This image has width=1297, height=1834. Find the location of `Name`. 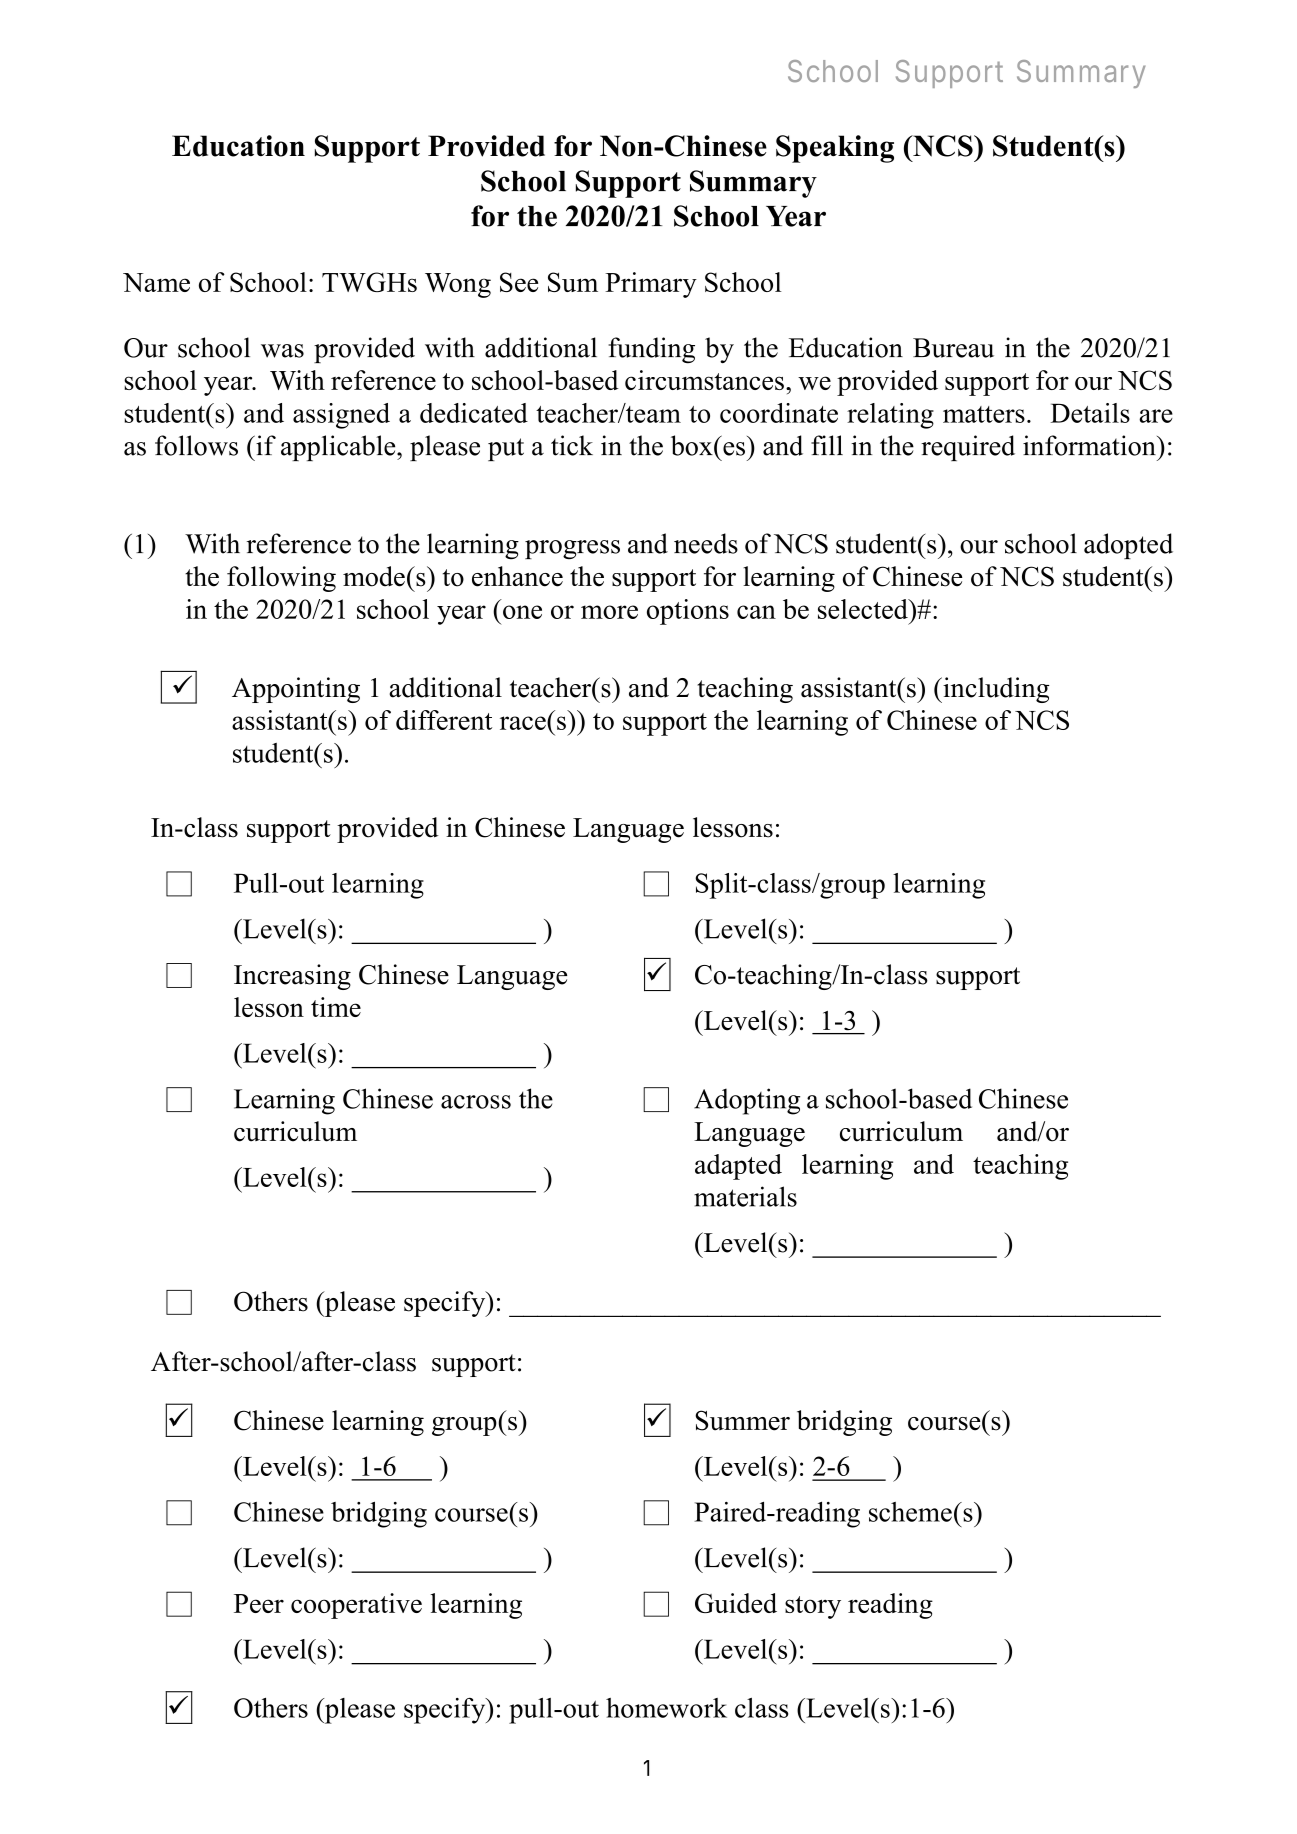

Name is located at coordinates (156, 282).
